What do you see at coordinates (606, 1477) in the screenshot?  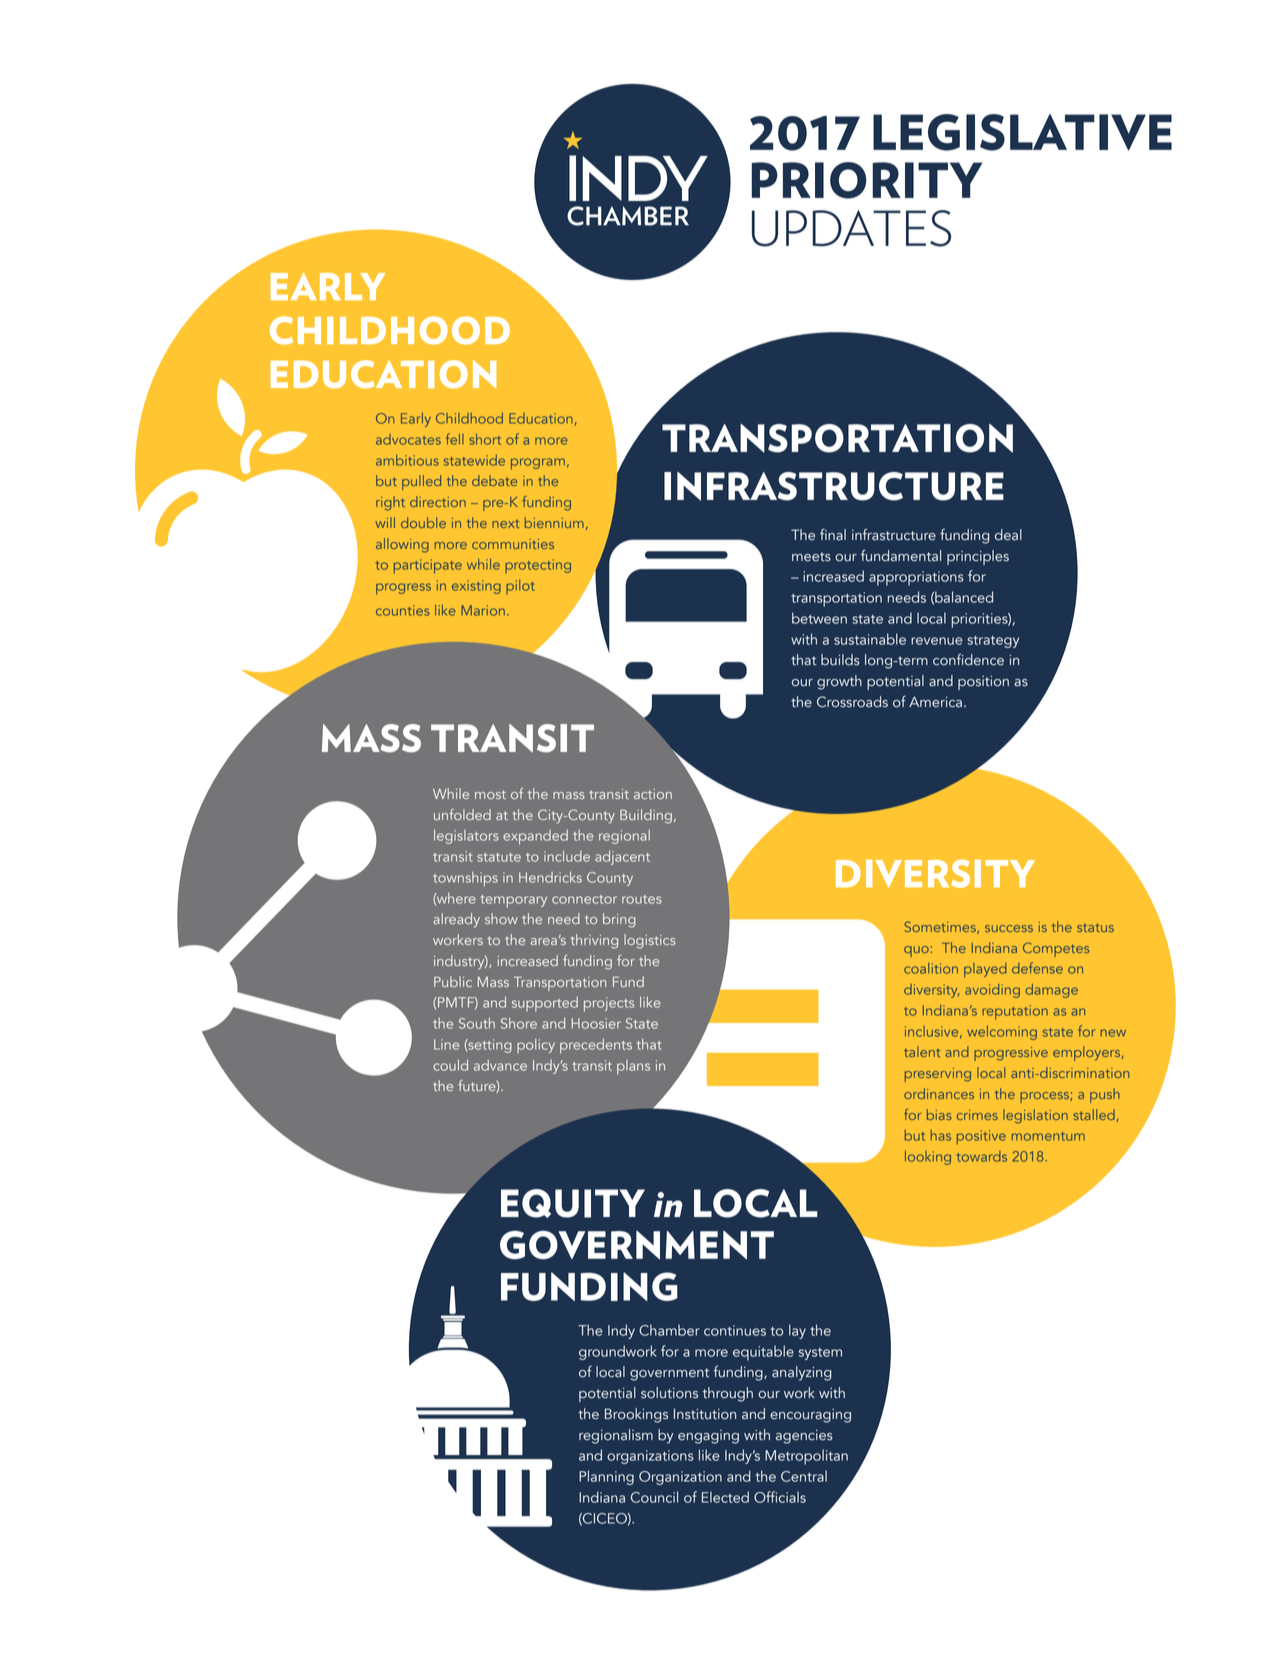 I see `Planning` at bounding box center [606, 1477].
